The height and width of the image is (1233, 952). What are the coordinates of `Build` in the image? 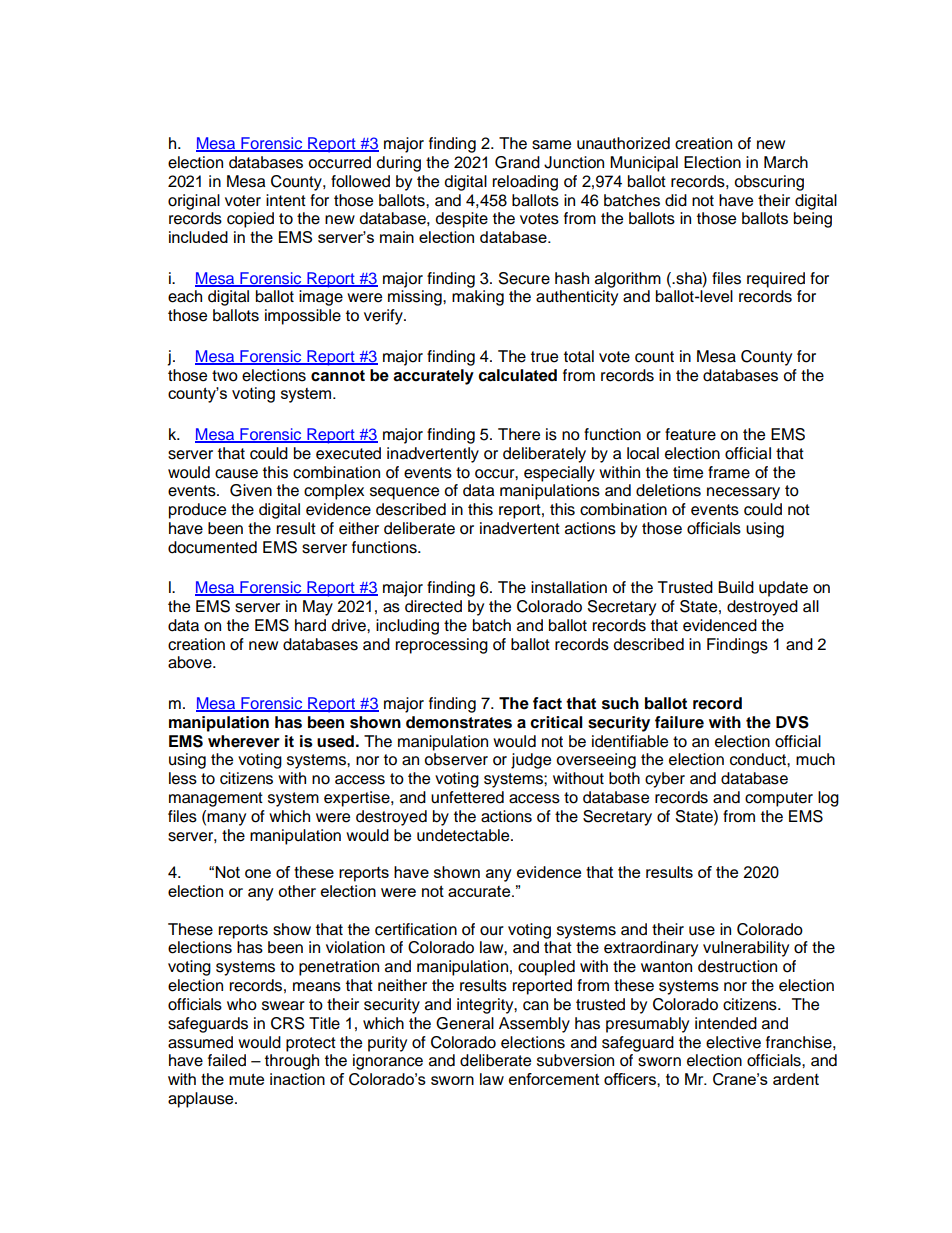 It's located at (736, 587).
